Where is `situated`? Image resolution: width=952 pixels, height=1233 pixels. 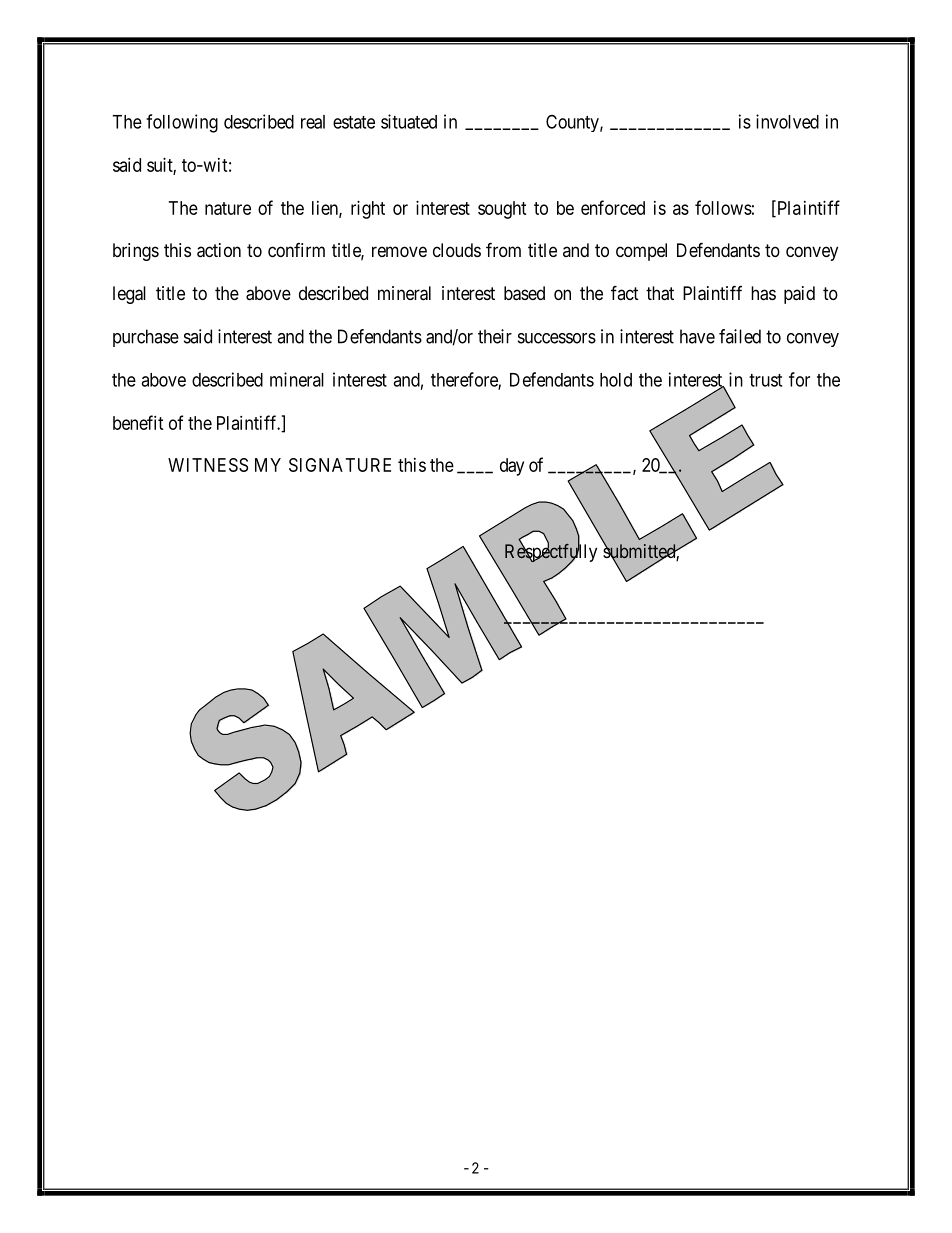 situated is located at coordinates (409, 121).
